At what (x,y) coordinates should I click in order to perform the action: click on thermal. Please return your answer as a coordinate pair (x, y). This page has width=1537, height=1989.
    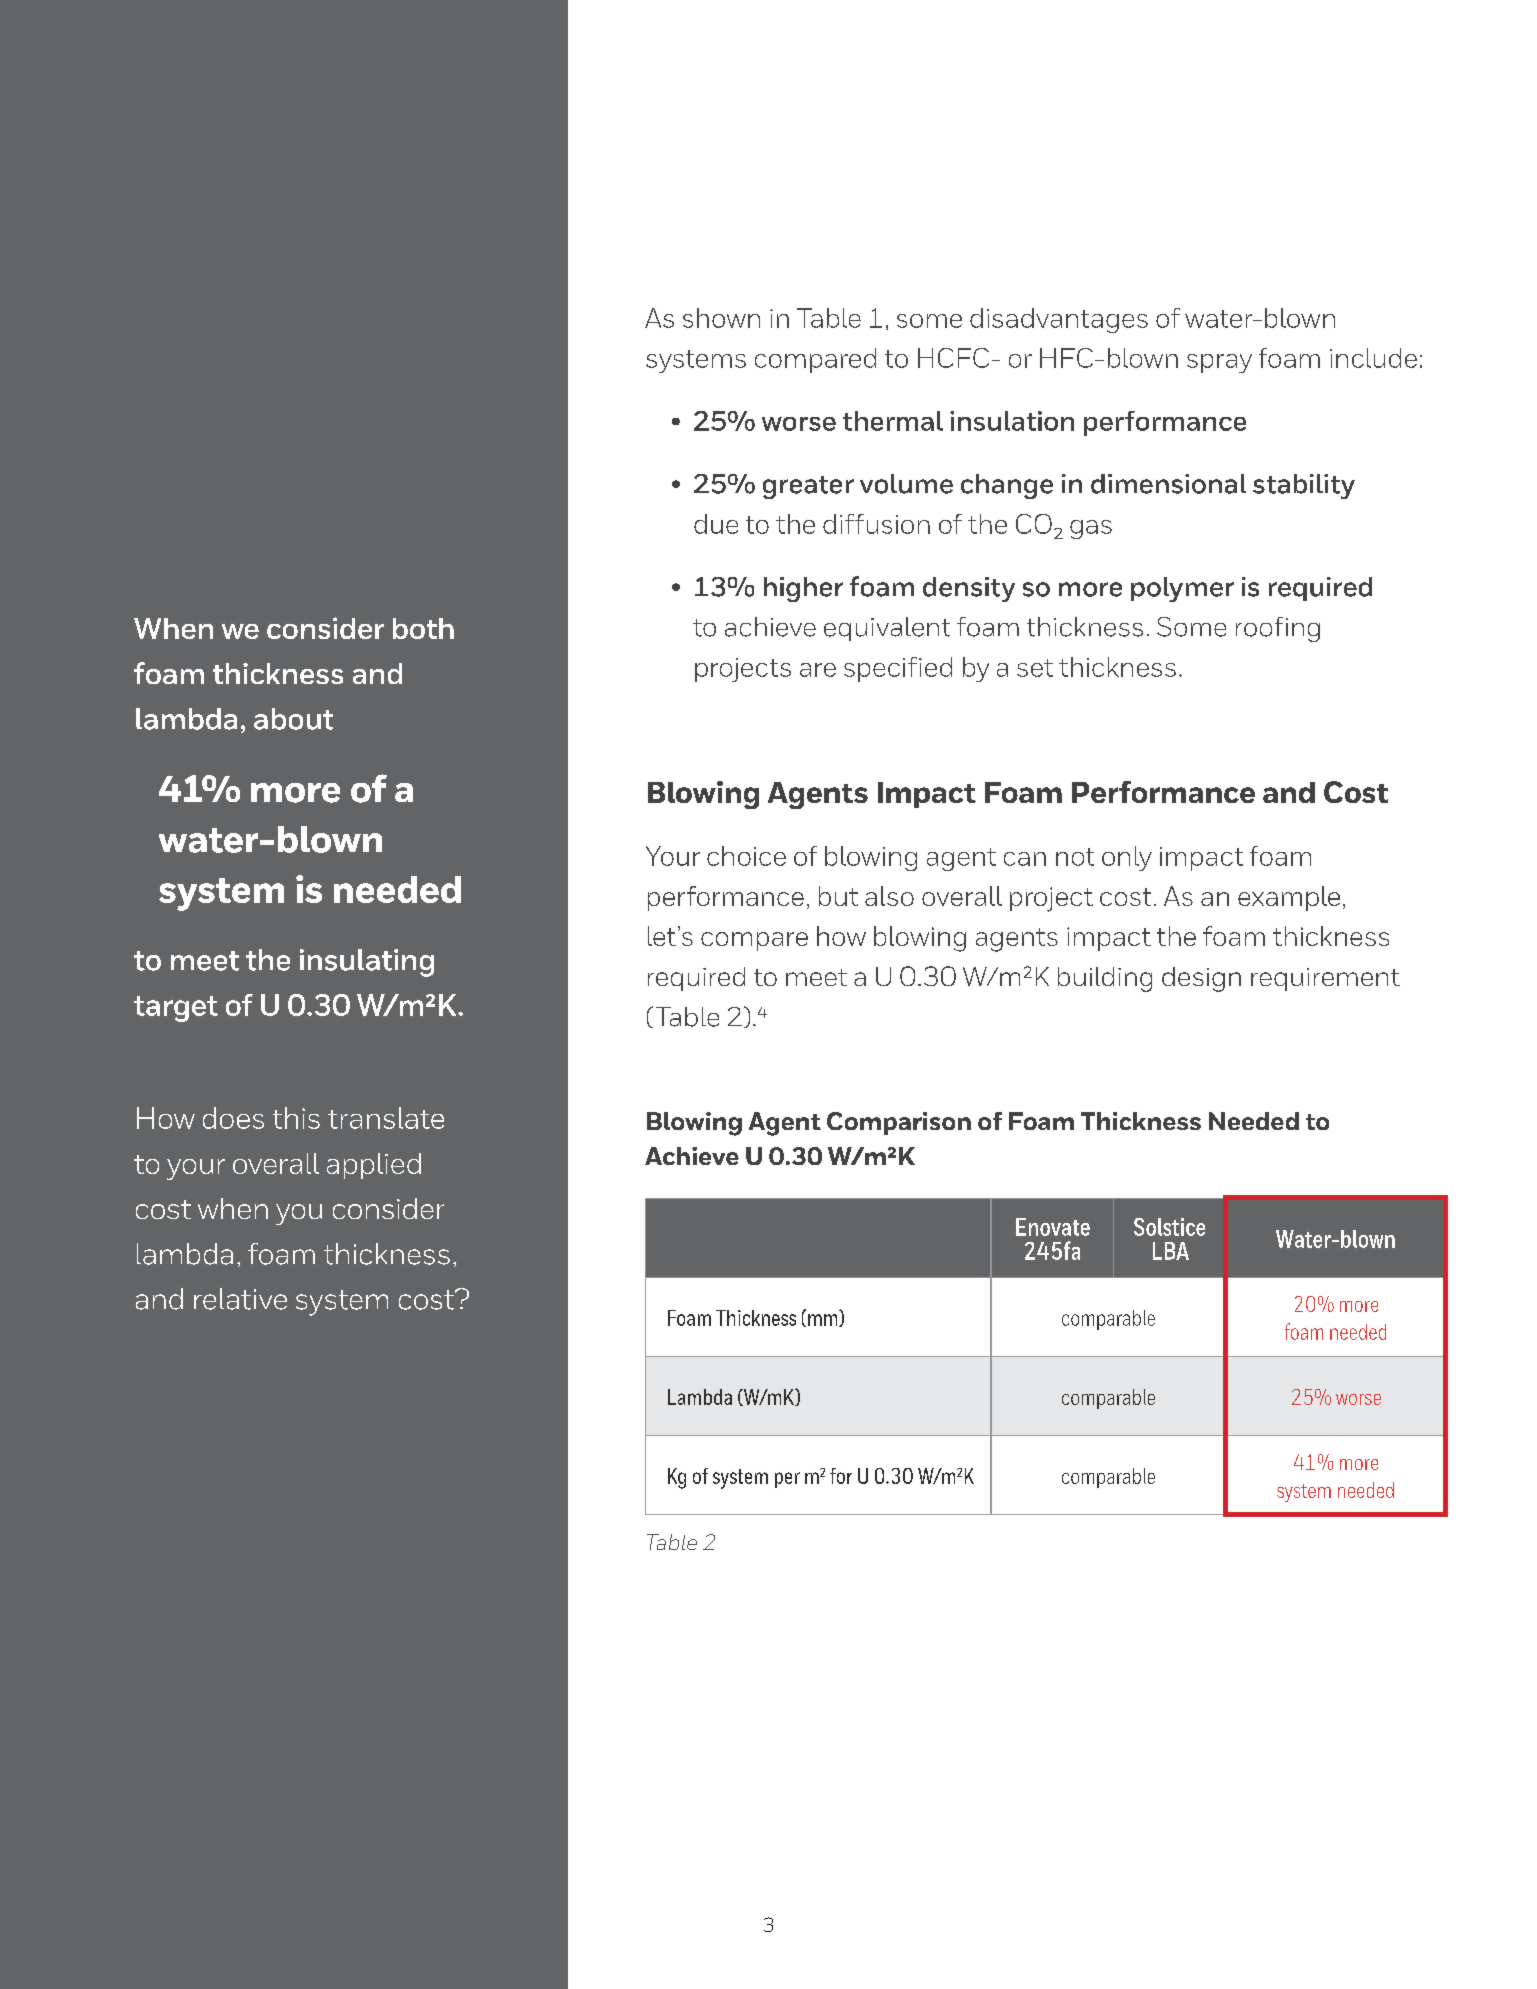
    Looking at the image, I should click on (893, 421).
